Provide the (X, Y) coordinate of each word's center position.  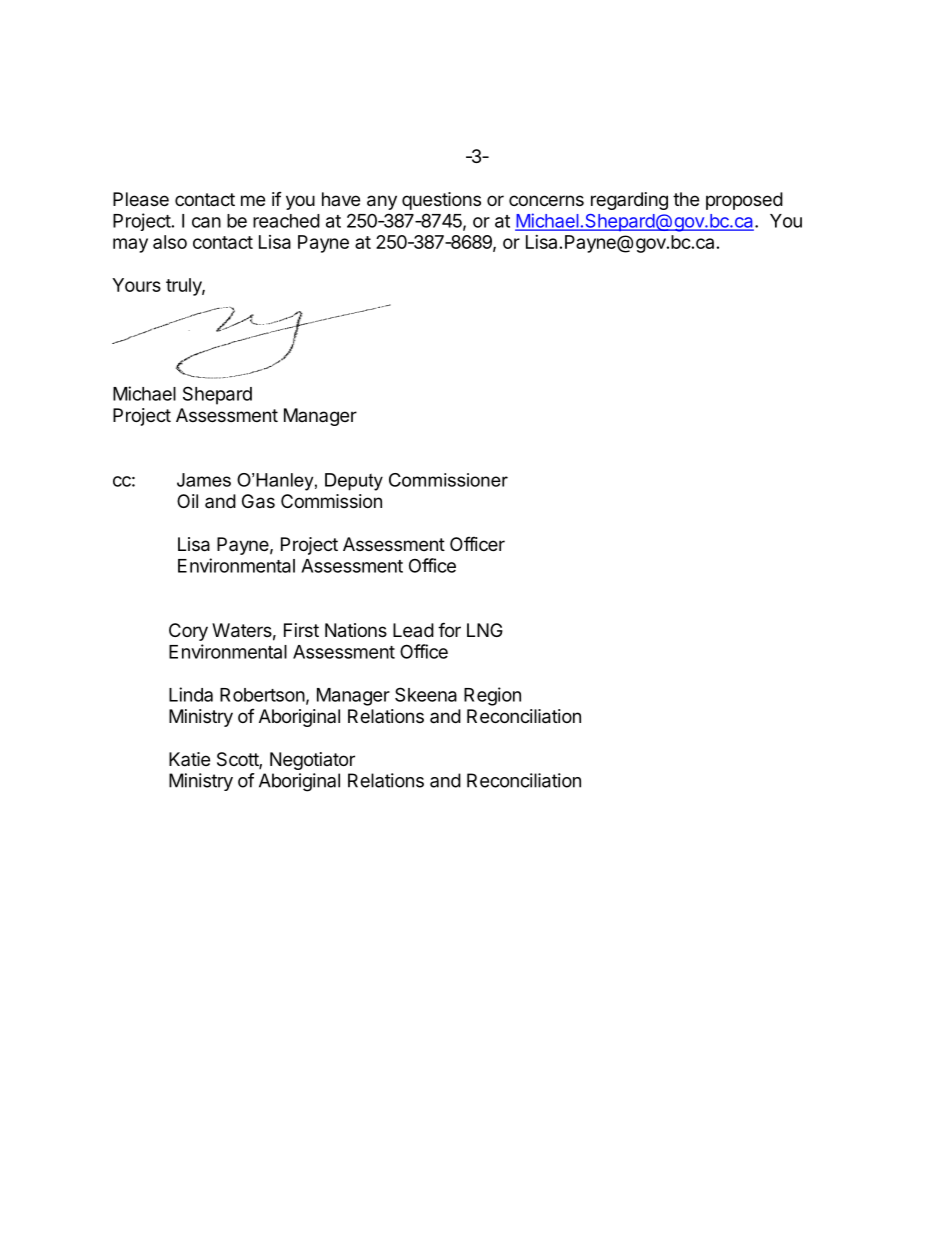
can (206, 222)
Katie (189, 759)
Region (492, 696)
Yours (136, 285)
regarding (629, 201)
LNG (485, 630)
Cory (188, 632)
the (686, 199)
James (204, 480)
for (449, 629)
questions (441, 201)
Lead (413, 630)
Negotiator (312, 761)
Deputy (354, 482)
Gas (258, 501)
